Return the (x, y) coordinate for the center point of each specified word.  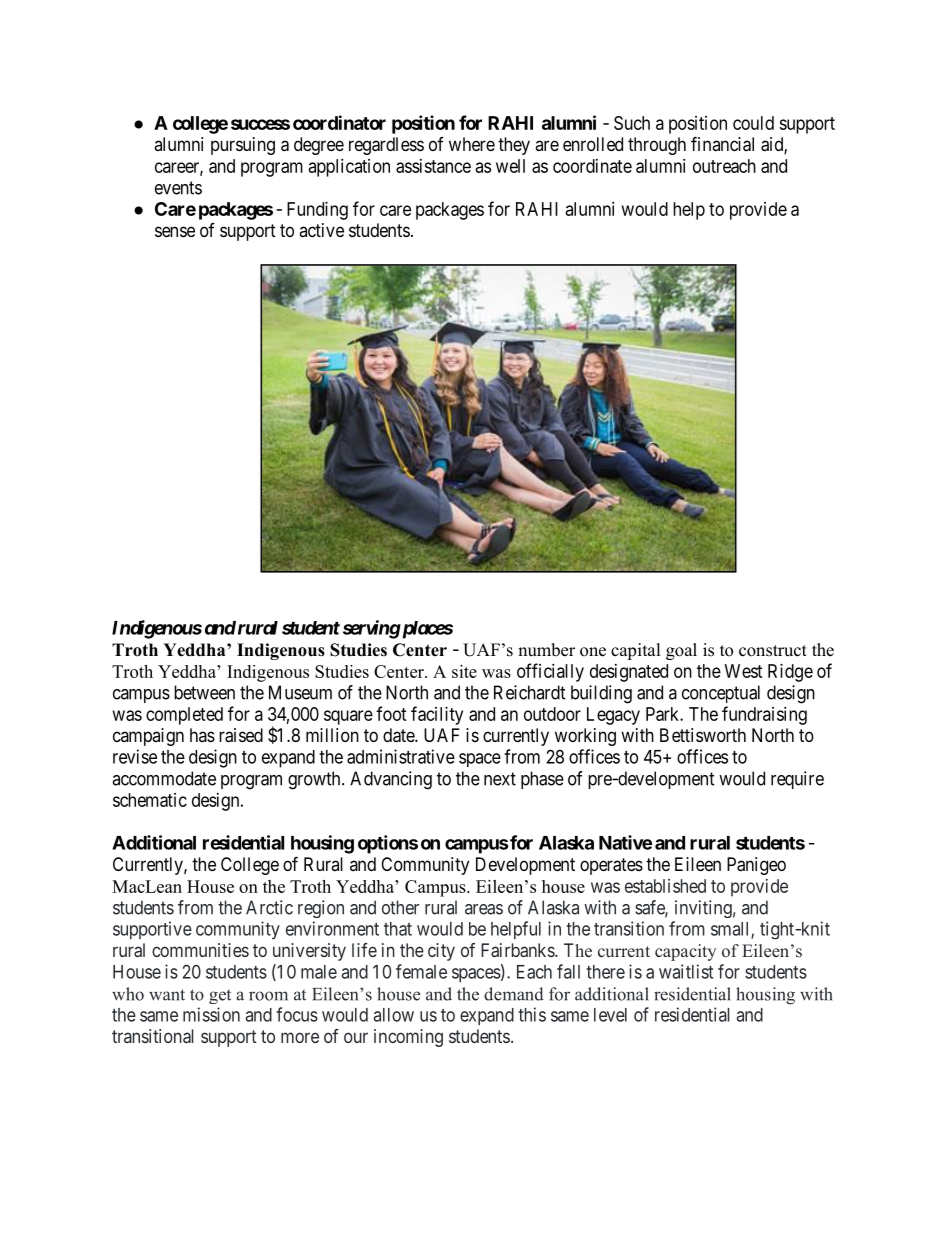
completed (184, 716)
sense (175, 231)
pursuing (243, 146)
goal (681, 651)
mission (211, 1014)
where (472, 144)
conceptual (721, 694)
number (546, 650)
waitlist (686, 971)
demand (514, 994)
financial (722, 144)
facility (437, 715)
